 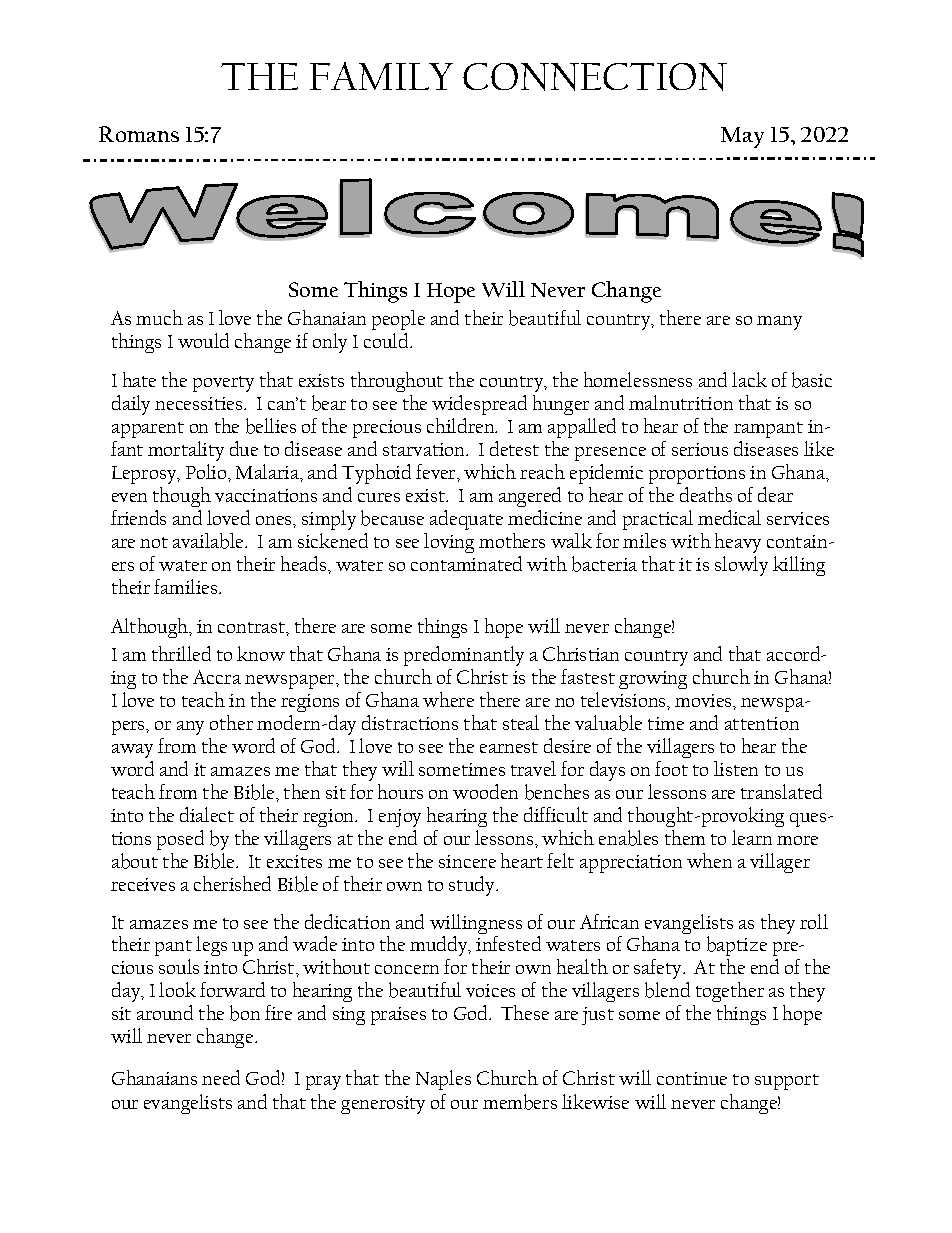 I want to click on FAMILY, so click(x=381, y=76).
